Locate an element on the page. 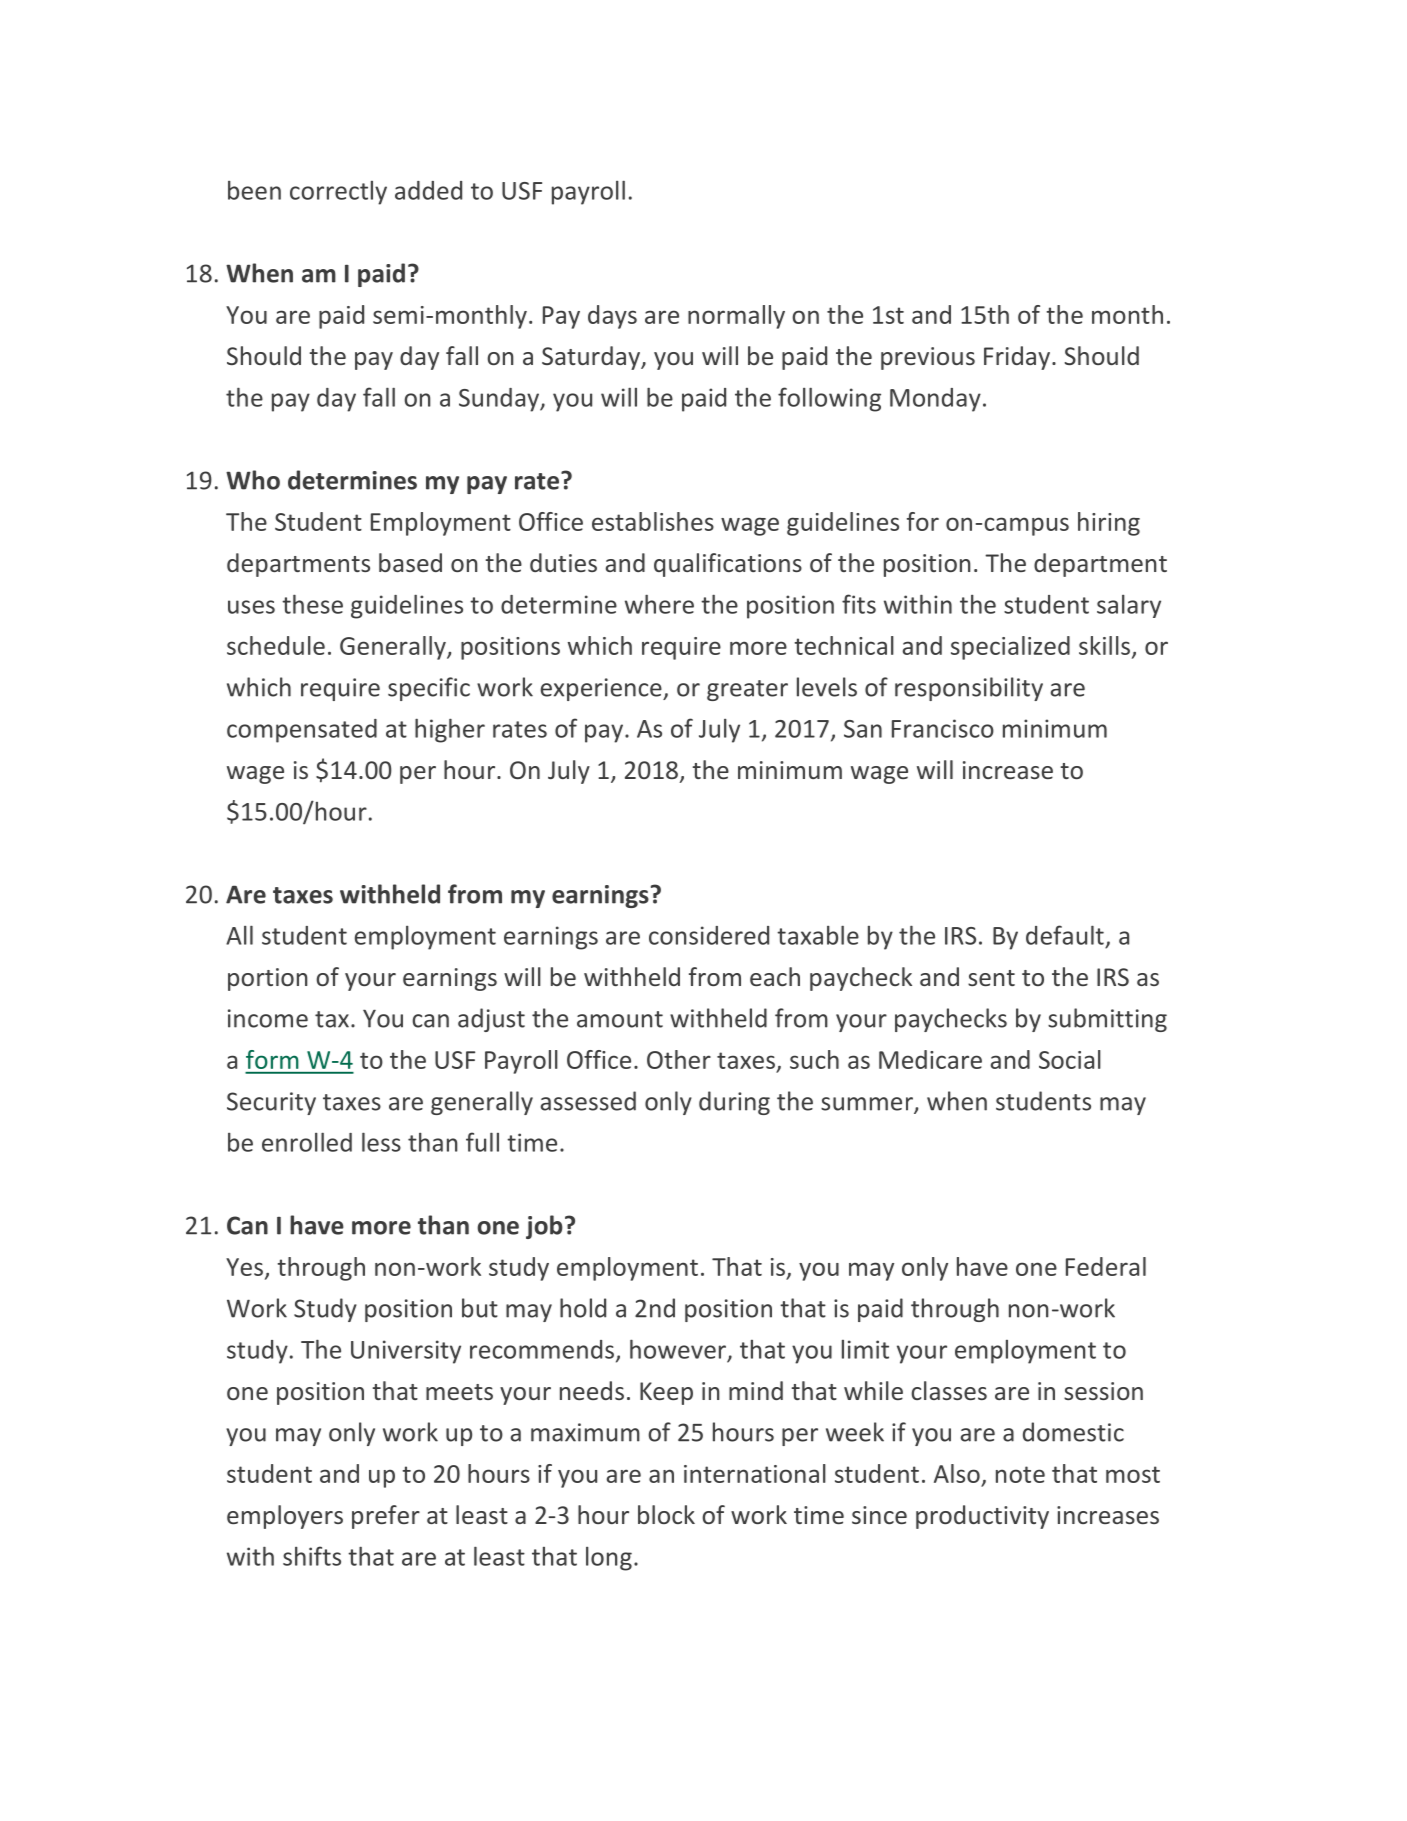 The width and height of the page is (1407, 1821). Federal is located at coordinates (1106, 1266).
